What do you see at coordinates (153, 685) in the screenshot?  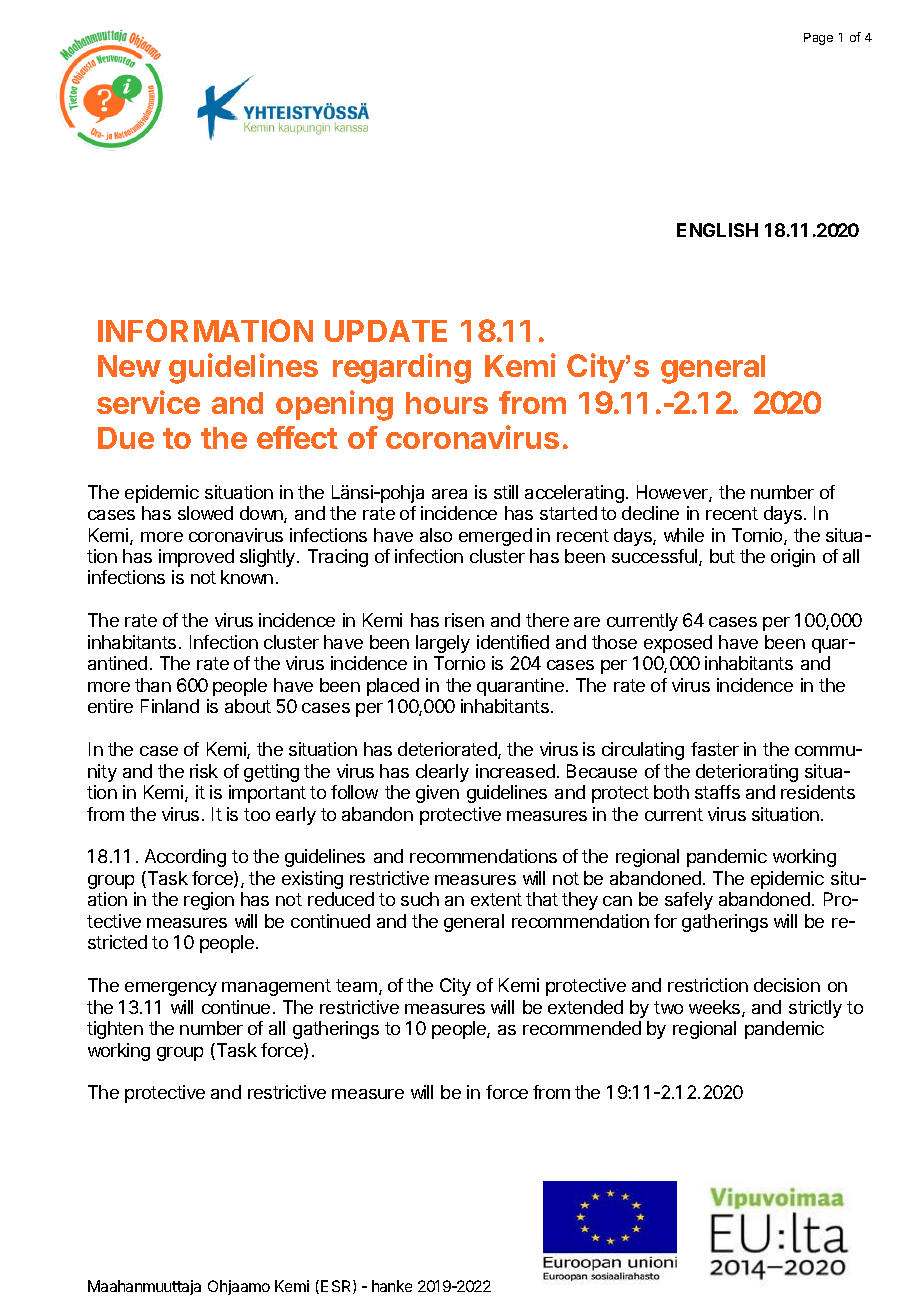 I see `than` at bounding box center [153, 685].
